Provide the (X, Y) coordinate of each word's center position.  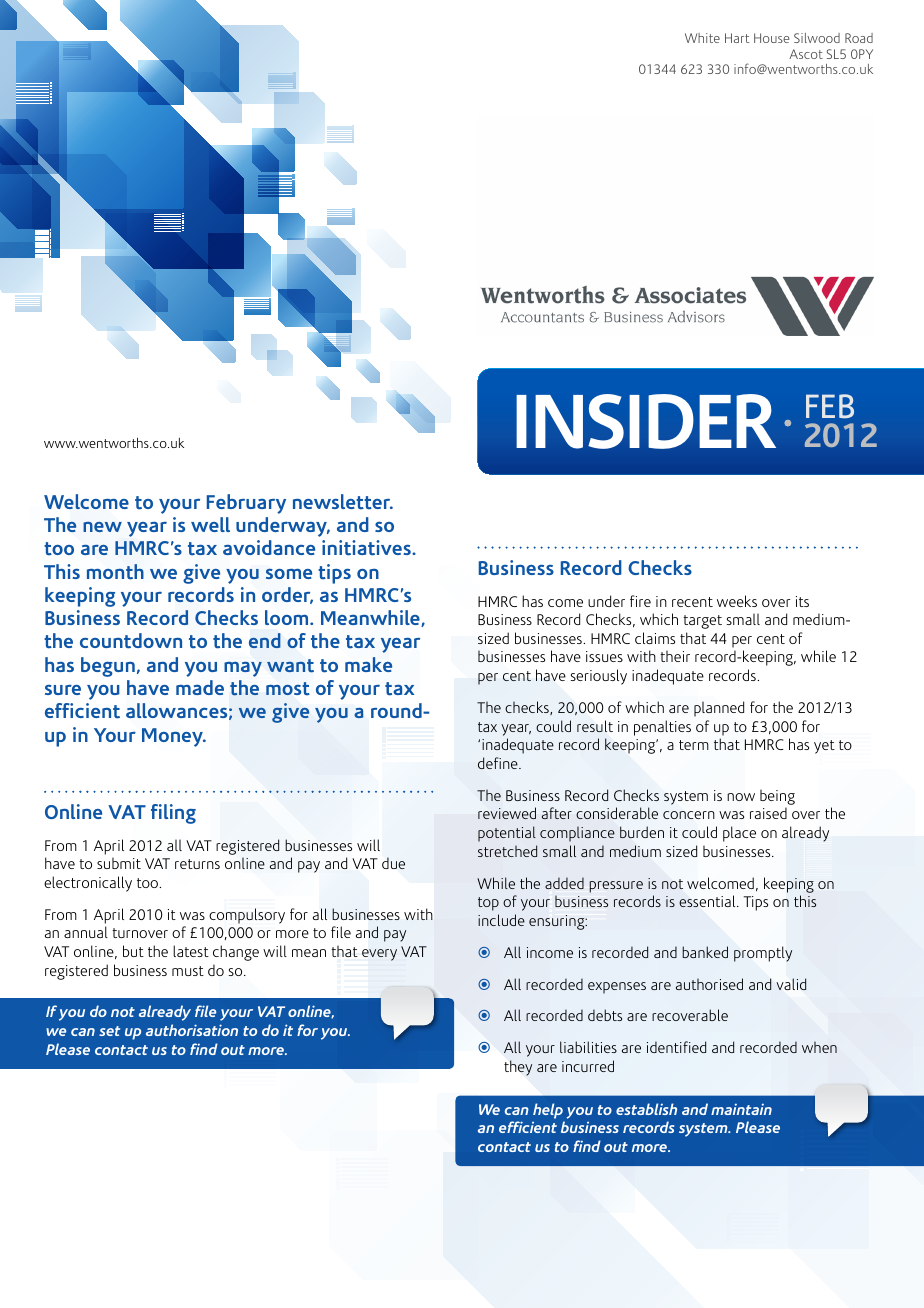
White (702, 38)
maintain (741, 1109)
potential (507, 834)
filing (173, 814)
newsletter (343, 502)
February (246, 504)
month (115, 572)
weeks (737, 601)
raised (768, 813)
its (802, 601)
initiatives (367, 548)
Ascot (806, 54)
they (518, 1068)
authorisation (192, 1030)
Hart (737, 38)
